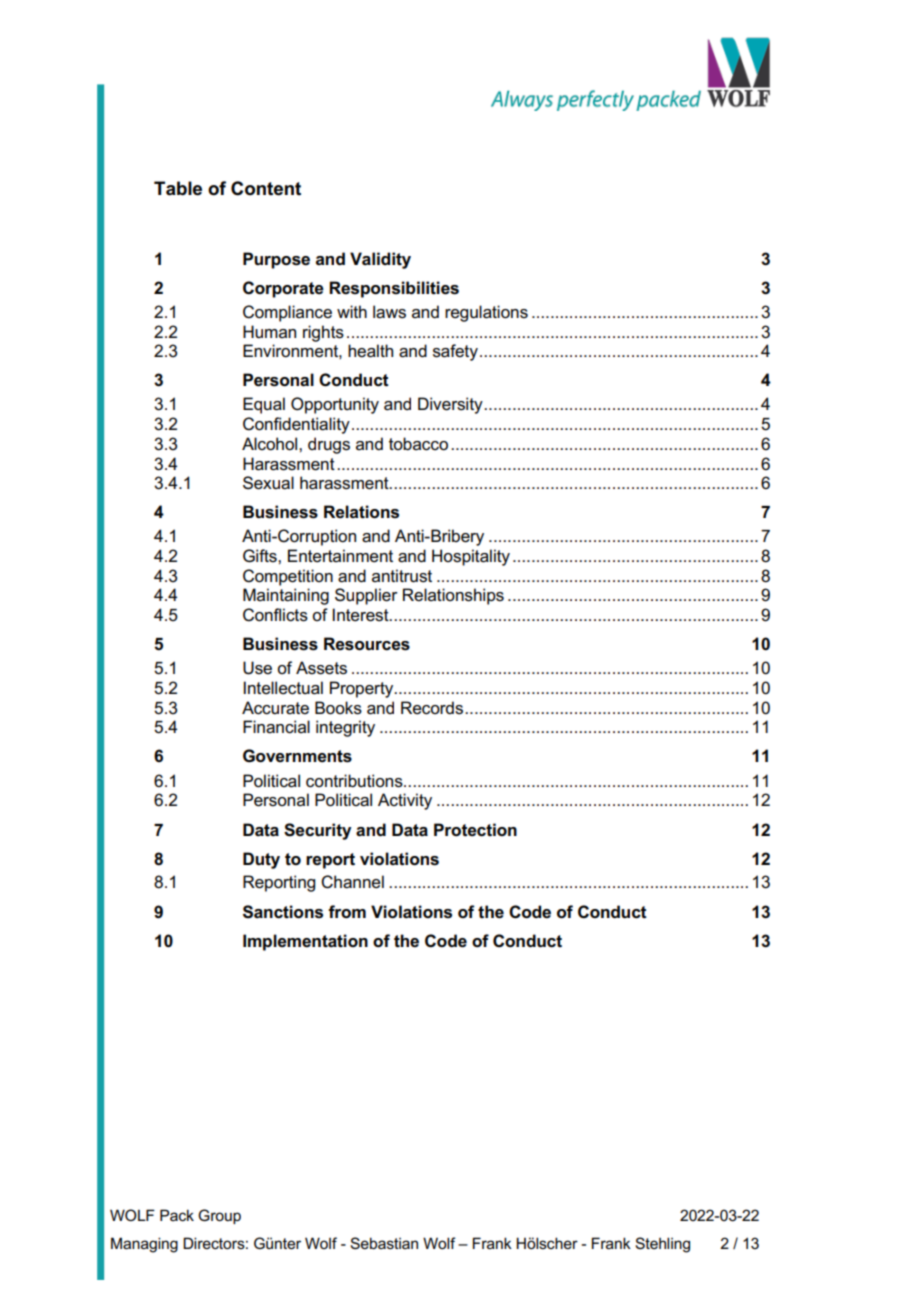 The image size is (924, 1308). I want to click on Responsibilities, so click(394, 289).
